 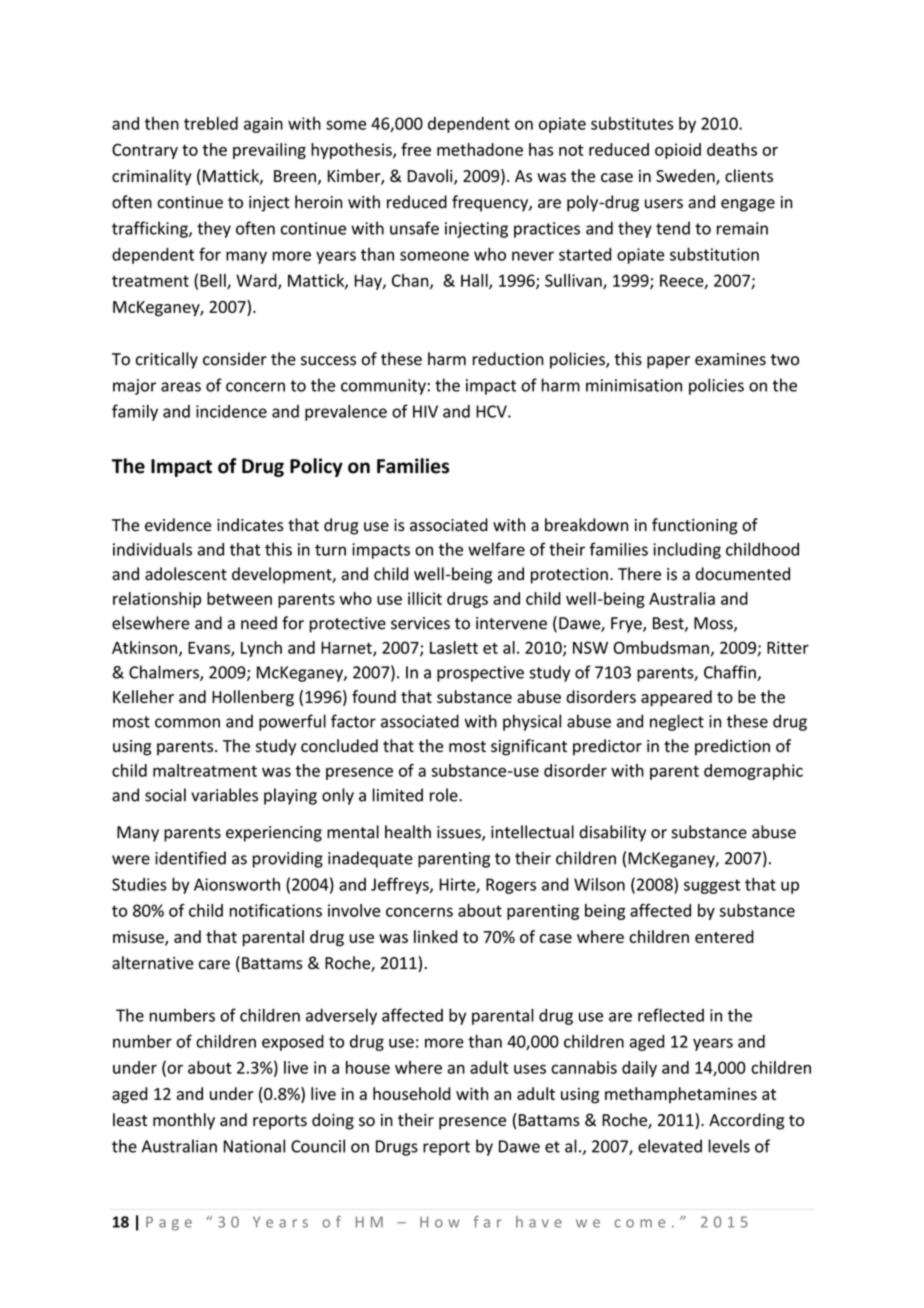 What do you see at coordinates (732, 149) in the screenshot?
I see `deaths` at bounding box center [732, 149].
